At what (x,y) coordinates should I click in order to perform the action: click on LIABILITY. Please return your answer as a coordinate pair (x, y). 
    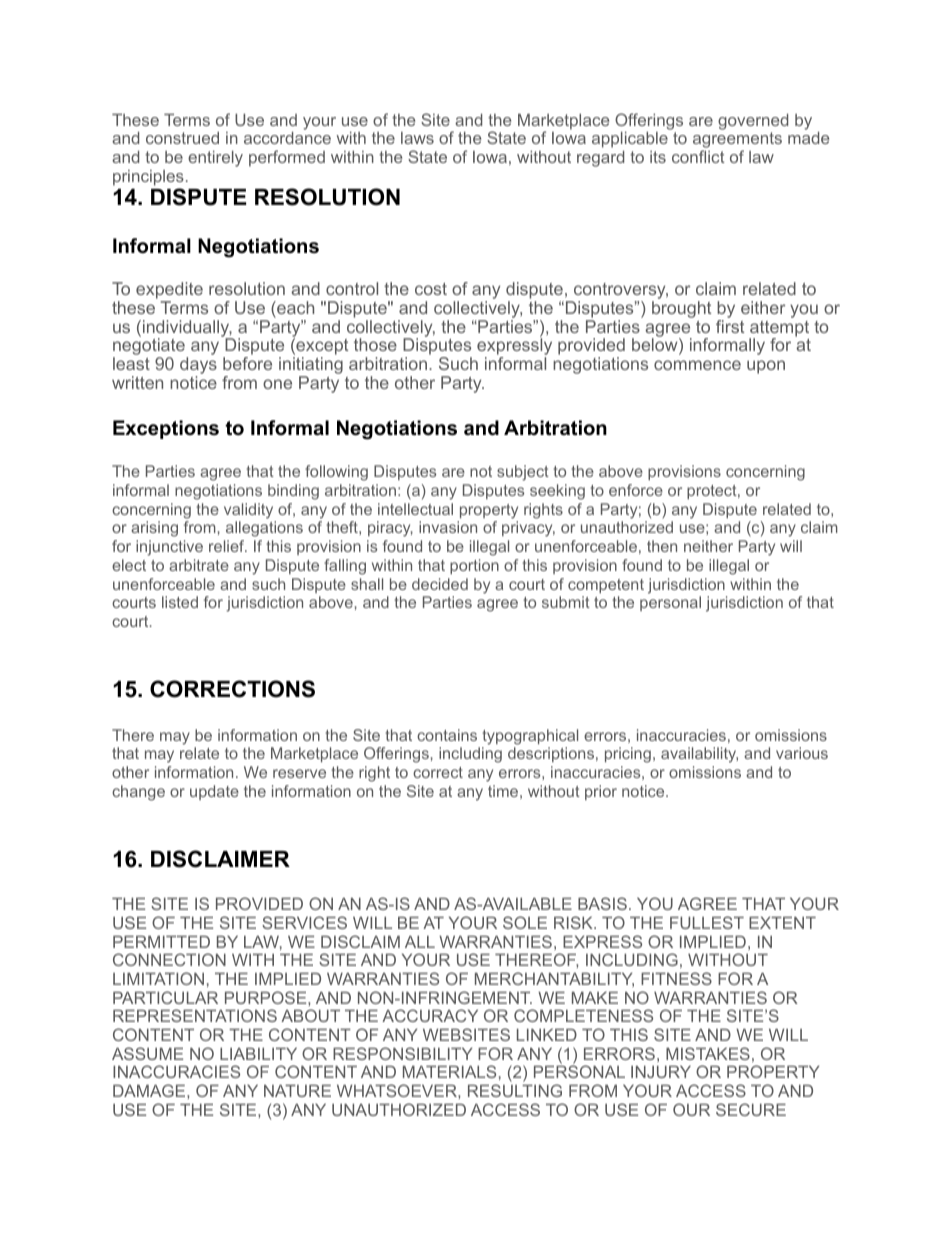
    Looking at the image, I should click on (258, 1054).
